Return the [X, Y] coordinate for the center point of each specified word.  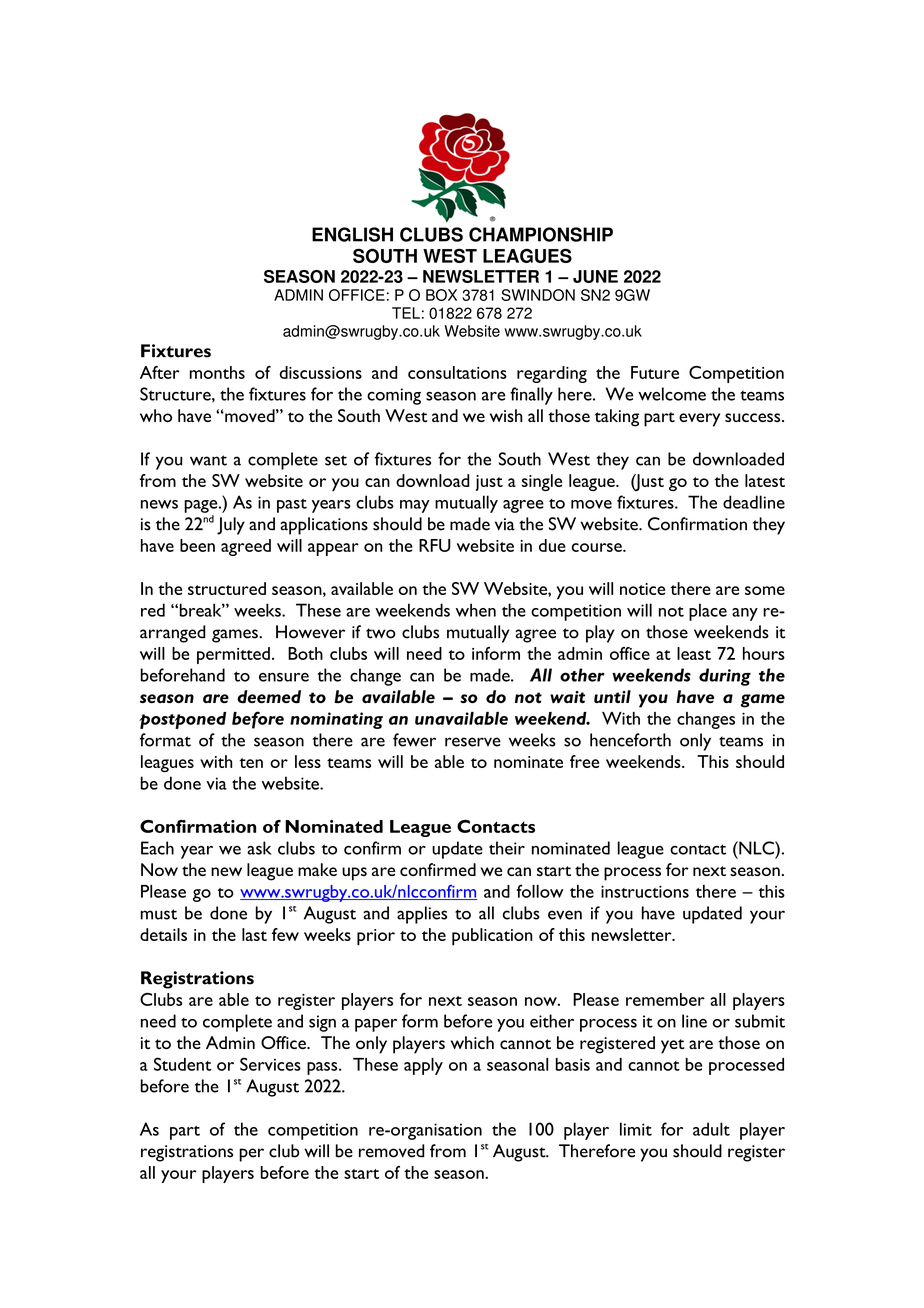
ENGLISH [352, 234]
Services [270, 1064]
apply [423, 1066]
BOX [441, 295]
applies [422, 915]
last [254, 934]
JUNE [595, 276]
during [725, 677]
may [415, 506]
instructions [645, 891]
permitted [233, 655]
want [208, 460]
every [699, 420]
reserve [473, 742]
